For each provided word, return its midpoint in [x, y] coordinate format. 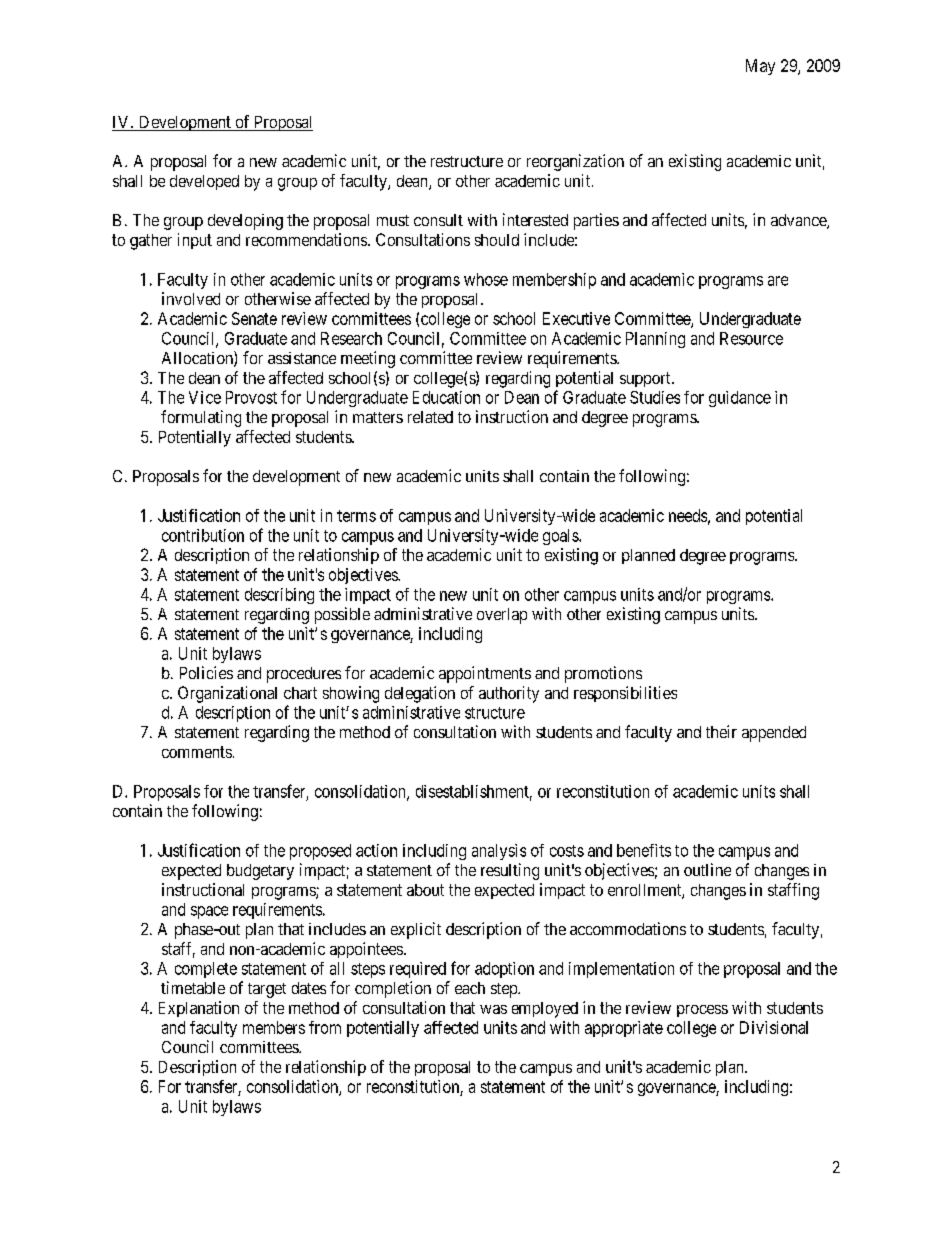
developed [204, 182]
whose [486, 279]
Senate [254, 318]
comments [197, 752]
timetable [193, 987]
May [760, 67]
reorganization [575, 162]
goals [561, 537]
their [721, 731]
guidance [740, 399]
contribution [203, 535]
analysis [499, 852]
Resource [751, 338]
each [470, 988]
